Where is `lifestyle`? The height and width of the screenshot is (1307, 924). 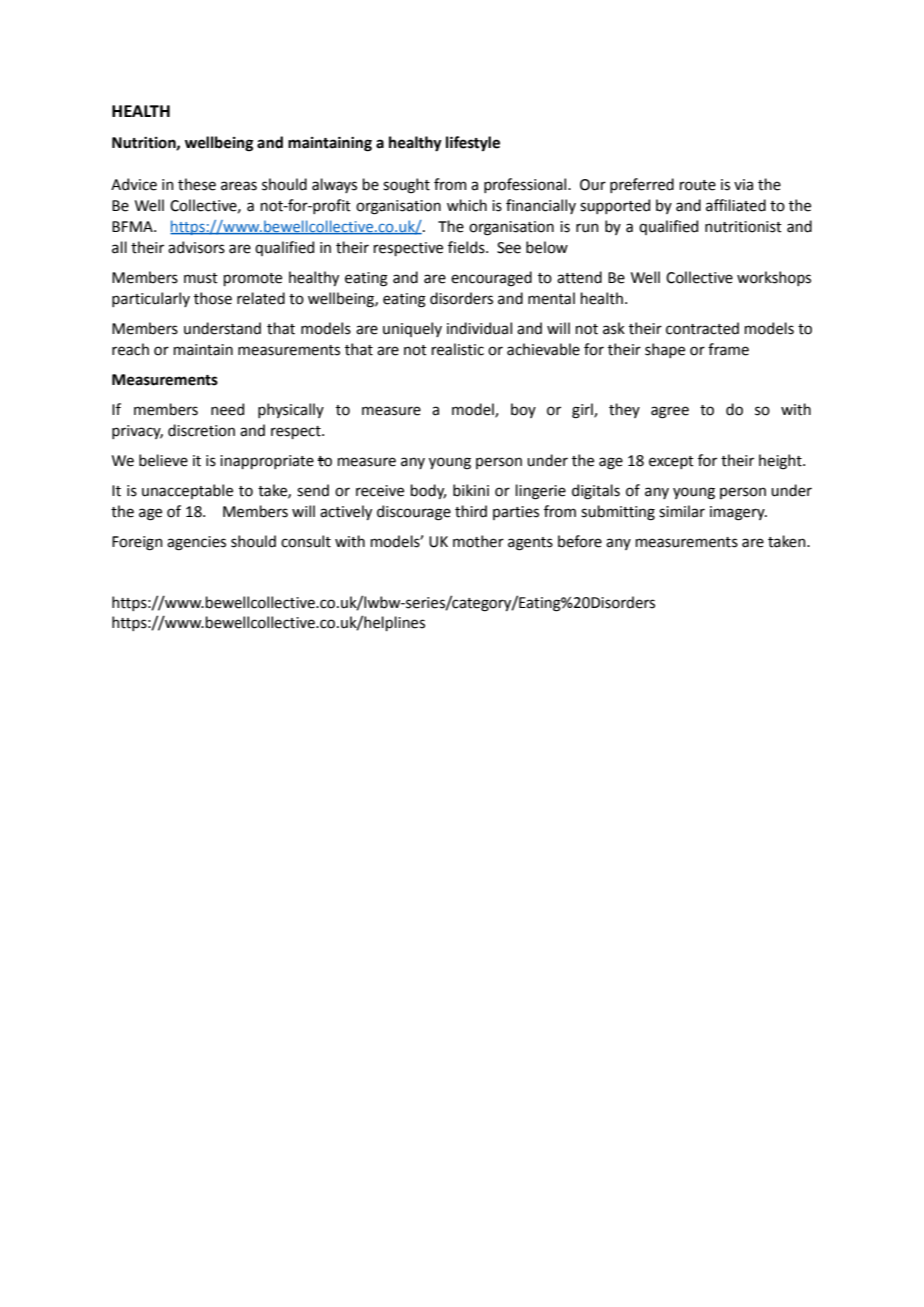 lifestyle is located at coordinates (473, 144).
